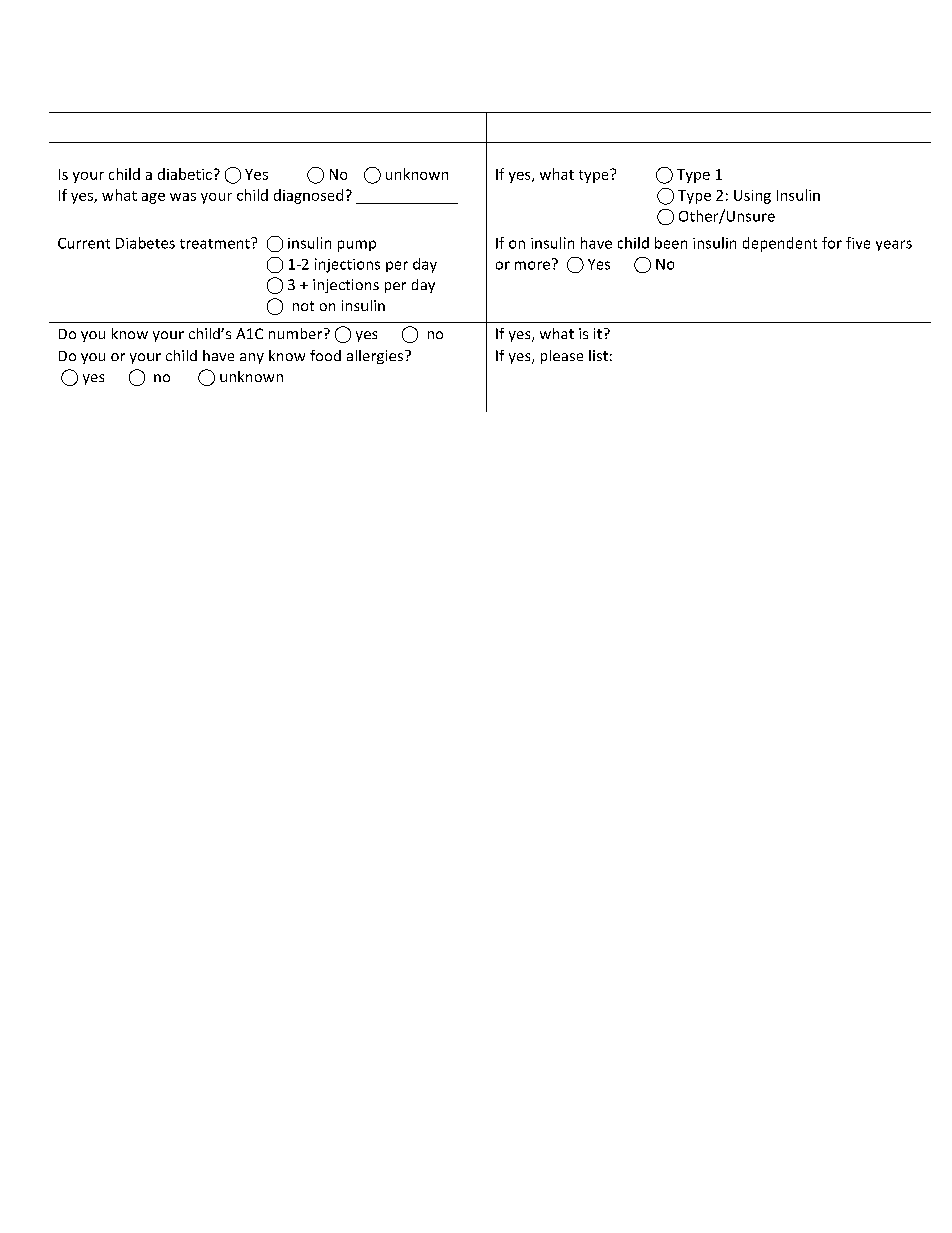  What do you see at coordinates (308, 196) in the screenshot?
I see `diagnosed` at bounding box center [308, 196].
